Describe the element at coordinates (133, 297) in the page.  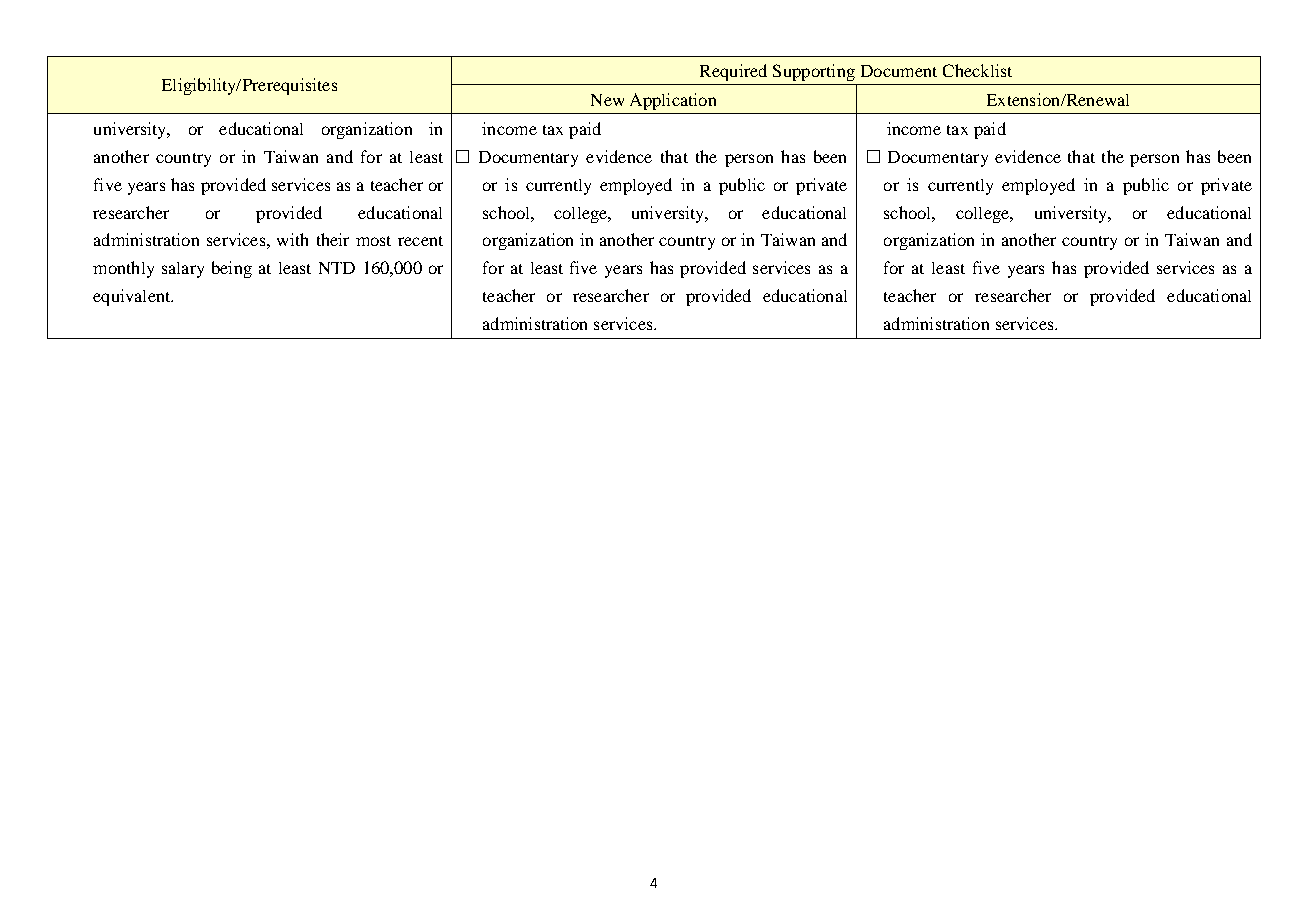
I see `equivalent` at that location.
